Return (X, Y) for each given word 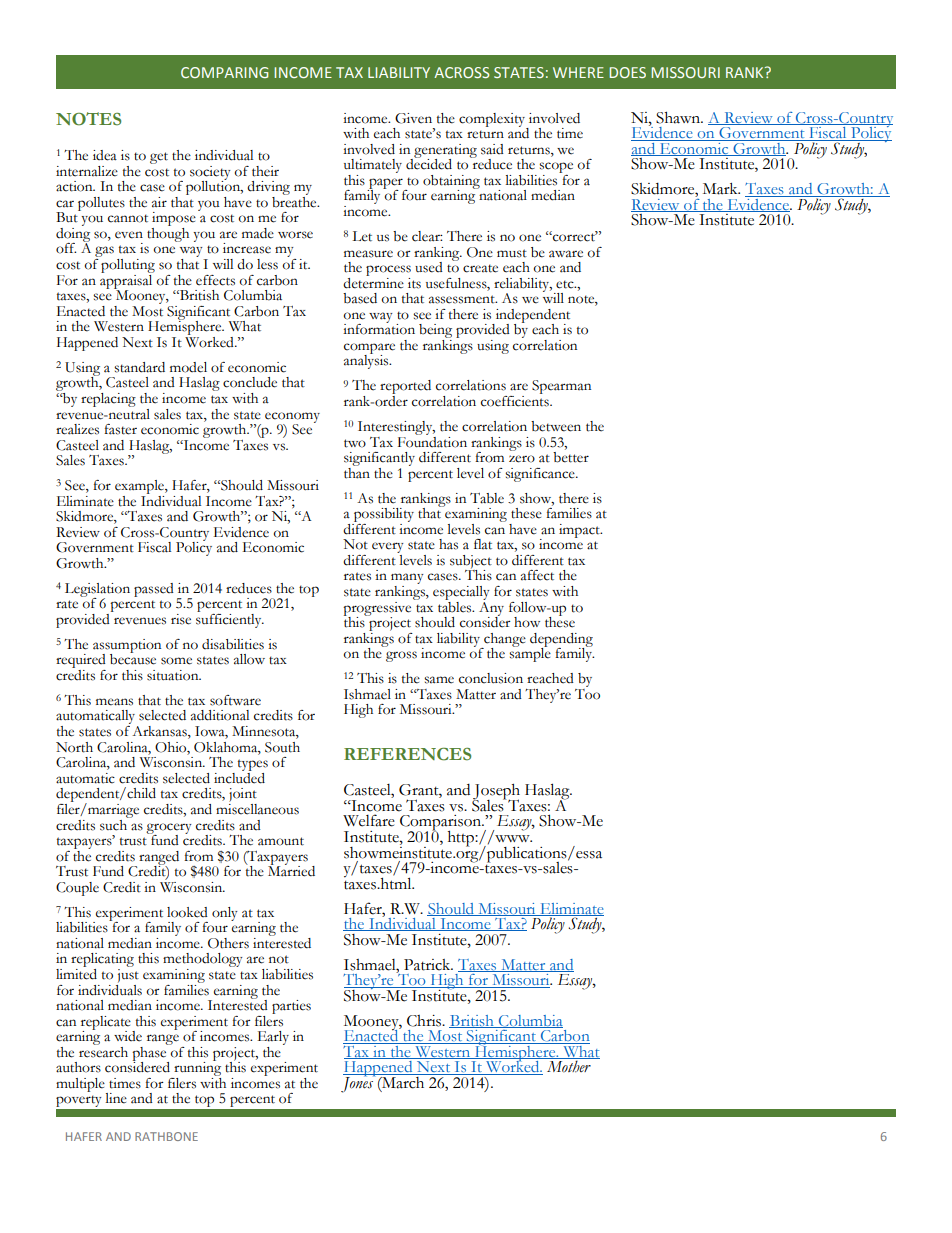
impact (580, 531)
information (379, 328)
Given (413, 118)
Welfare (369, 820)
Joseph (496, 793)
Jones (358, 1084)
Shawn (679, 118)
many (407, 580)
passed (154, 590)
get (159, 158)
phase (150, 1053)
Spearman (561, 387)
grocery (169, 829)
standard (139, 367)
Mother (569, 1066)
